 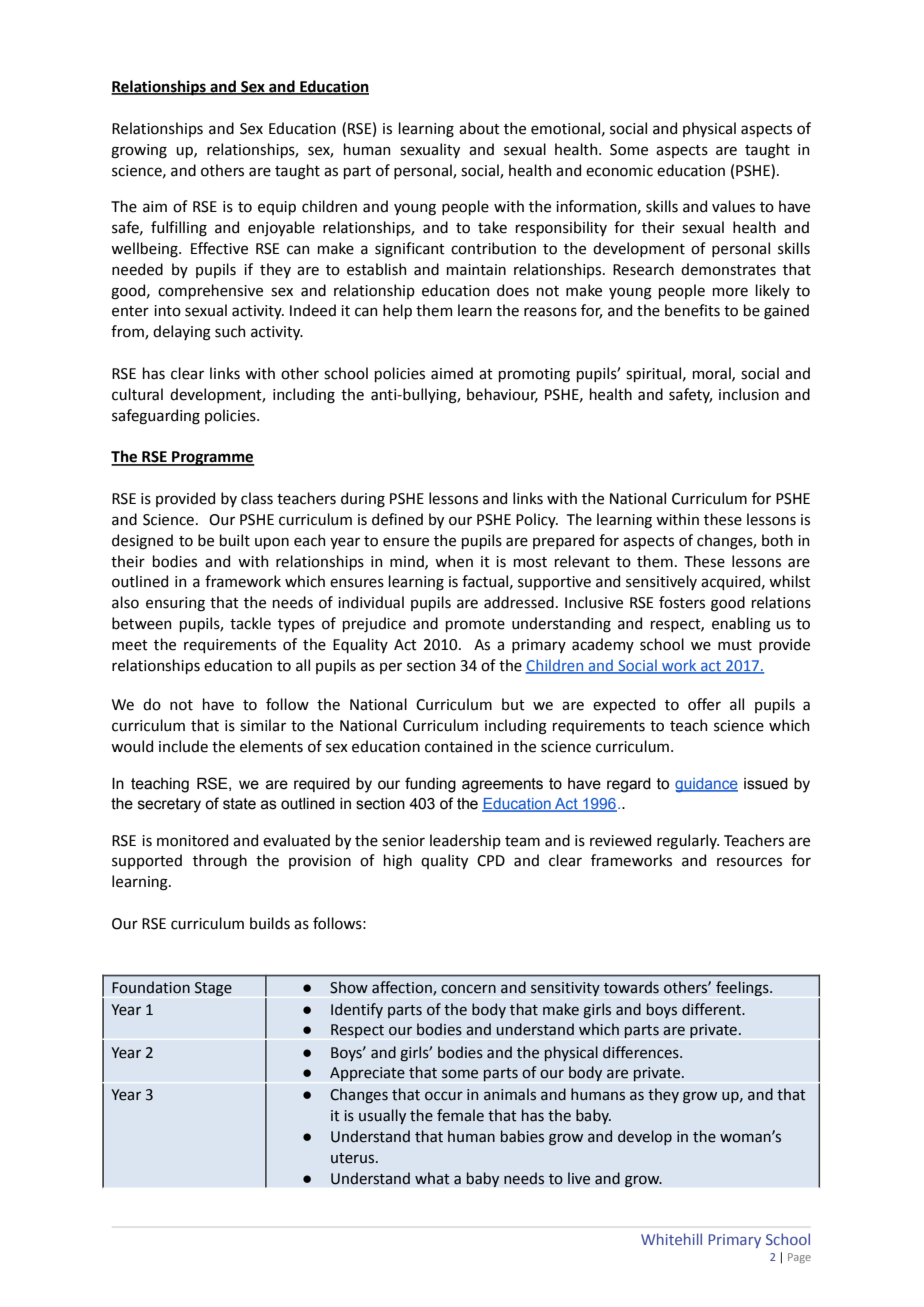 What do you see at coordinates (354, 1158) in the screenshot?
I see `uterus` at bounding box center [354, 1158].
